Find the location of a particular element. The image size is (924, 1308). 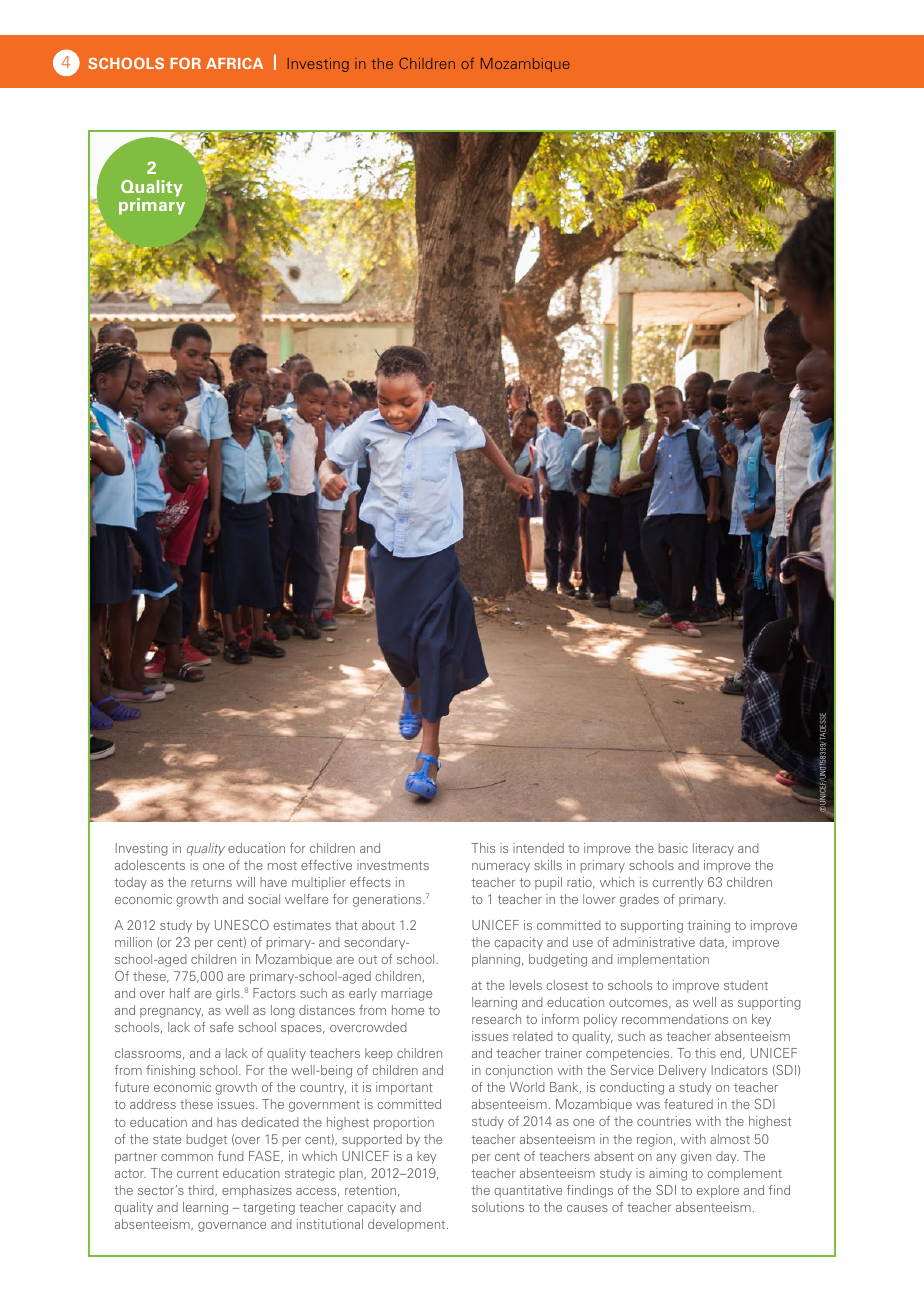

half is located at coordinates (180, 993).
